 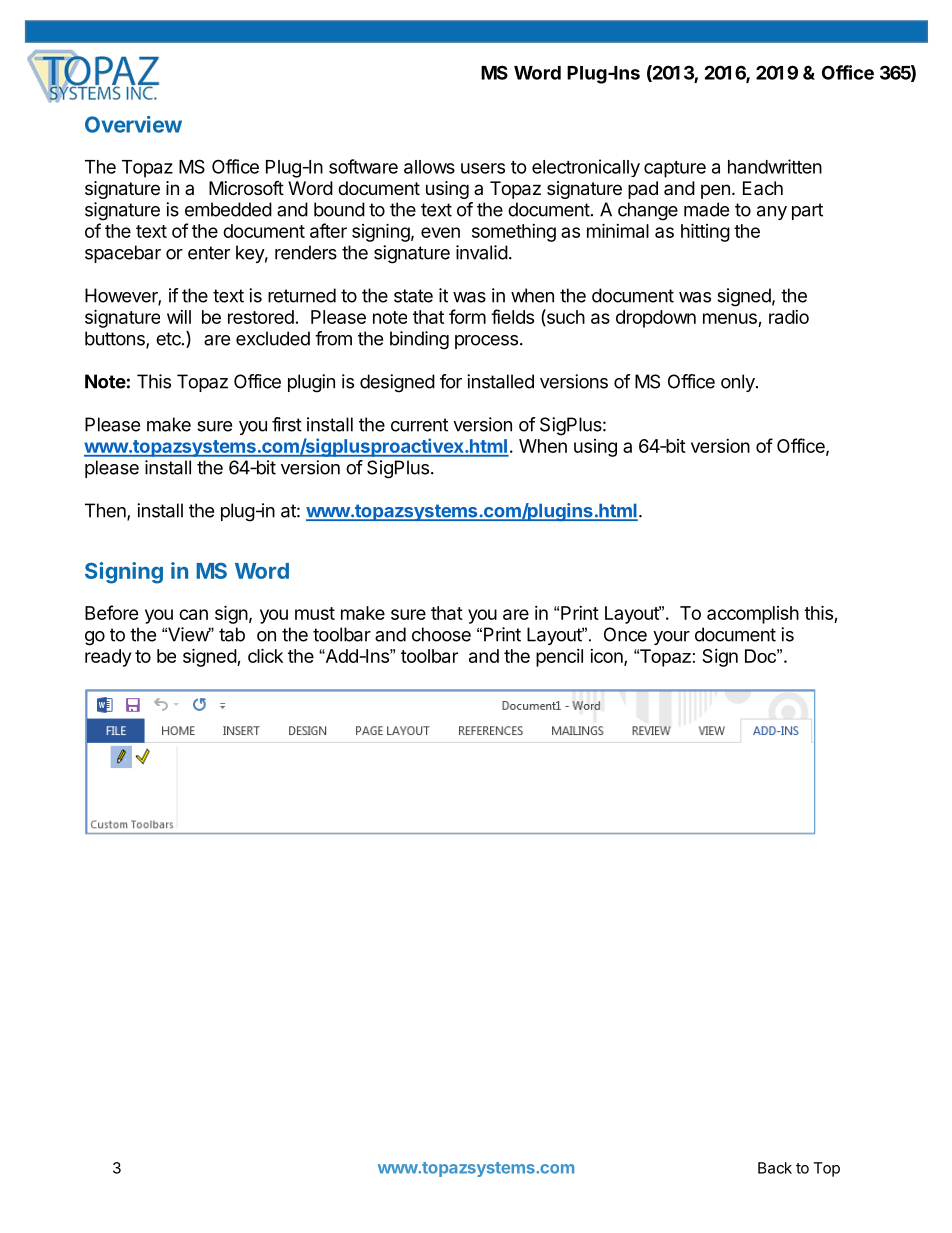 What do you see at coordinates (228, 209) in the document?
I see `embedded` at bounding box center [228, 209].
